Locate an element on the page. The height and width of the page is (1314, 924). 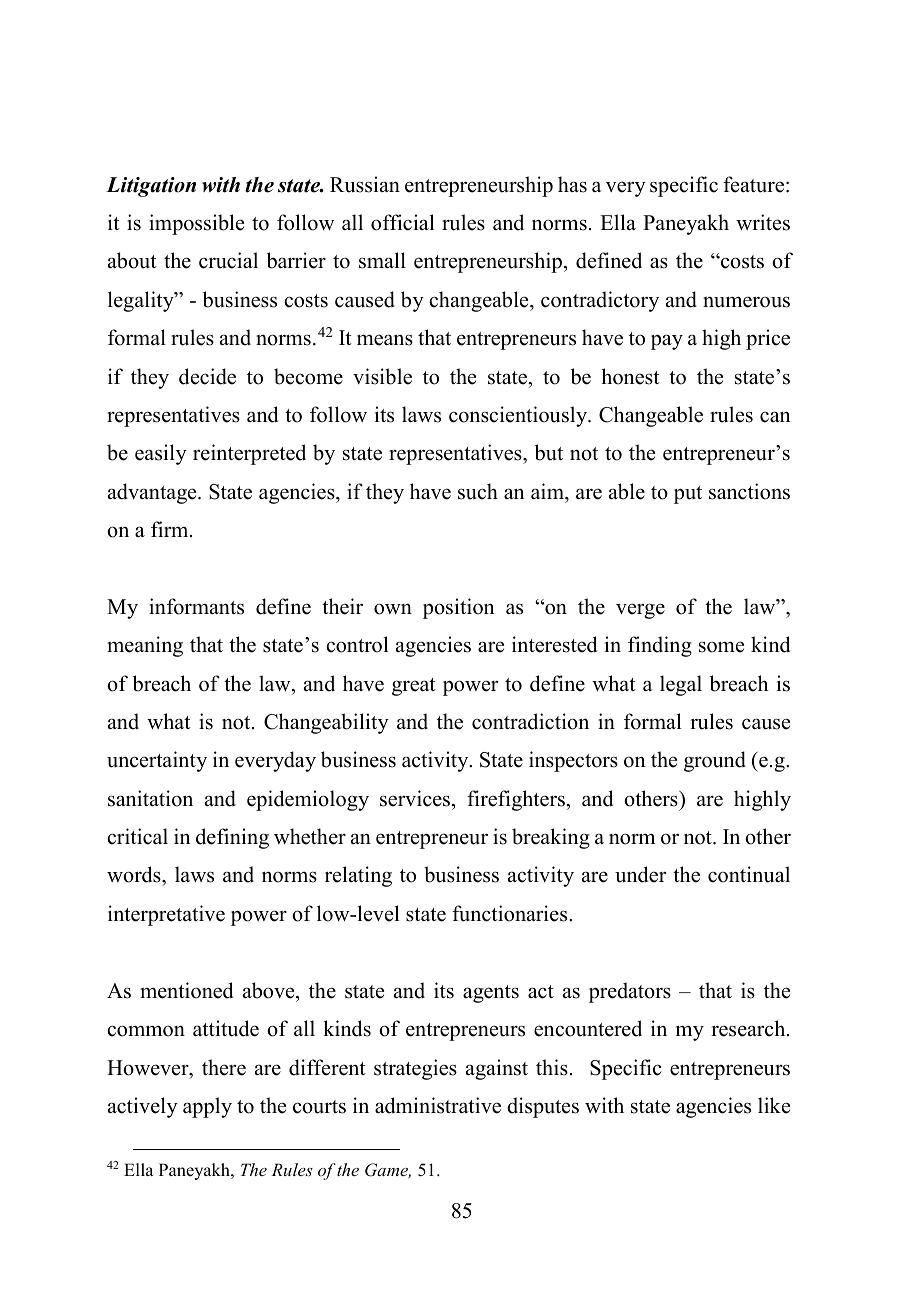
official is located at coordinates (402, 222).
